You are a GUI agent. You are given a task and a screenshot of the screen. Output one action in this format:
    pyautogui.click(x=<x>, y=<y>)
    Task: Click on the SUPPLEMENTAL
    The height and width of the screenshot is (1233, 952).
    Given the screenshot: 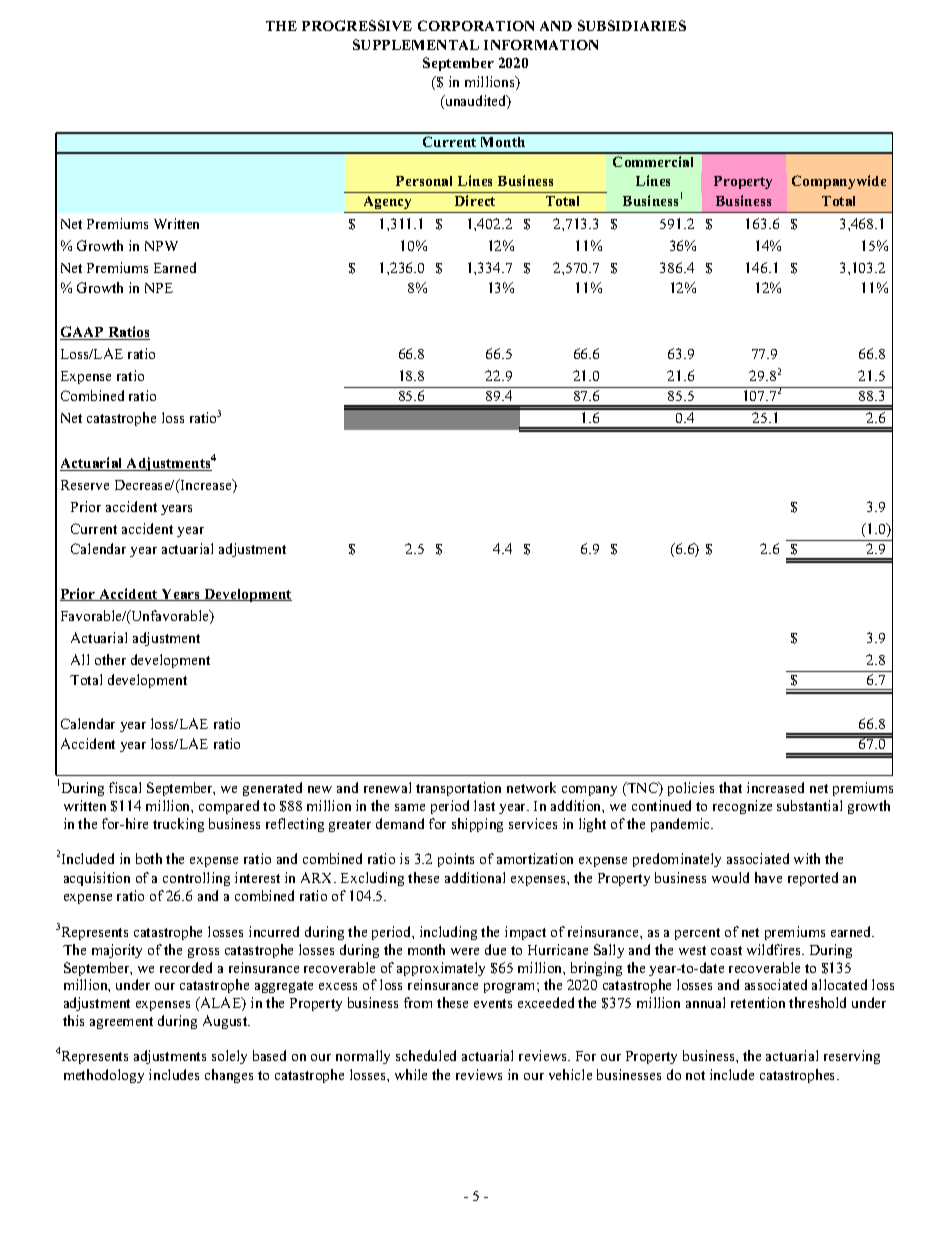 What is the action you would take?
    pyautogui.click(x=416, y=44)
